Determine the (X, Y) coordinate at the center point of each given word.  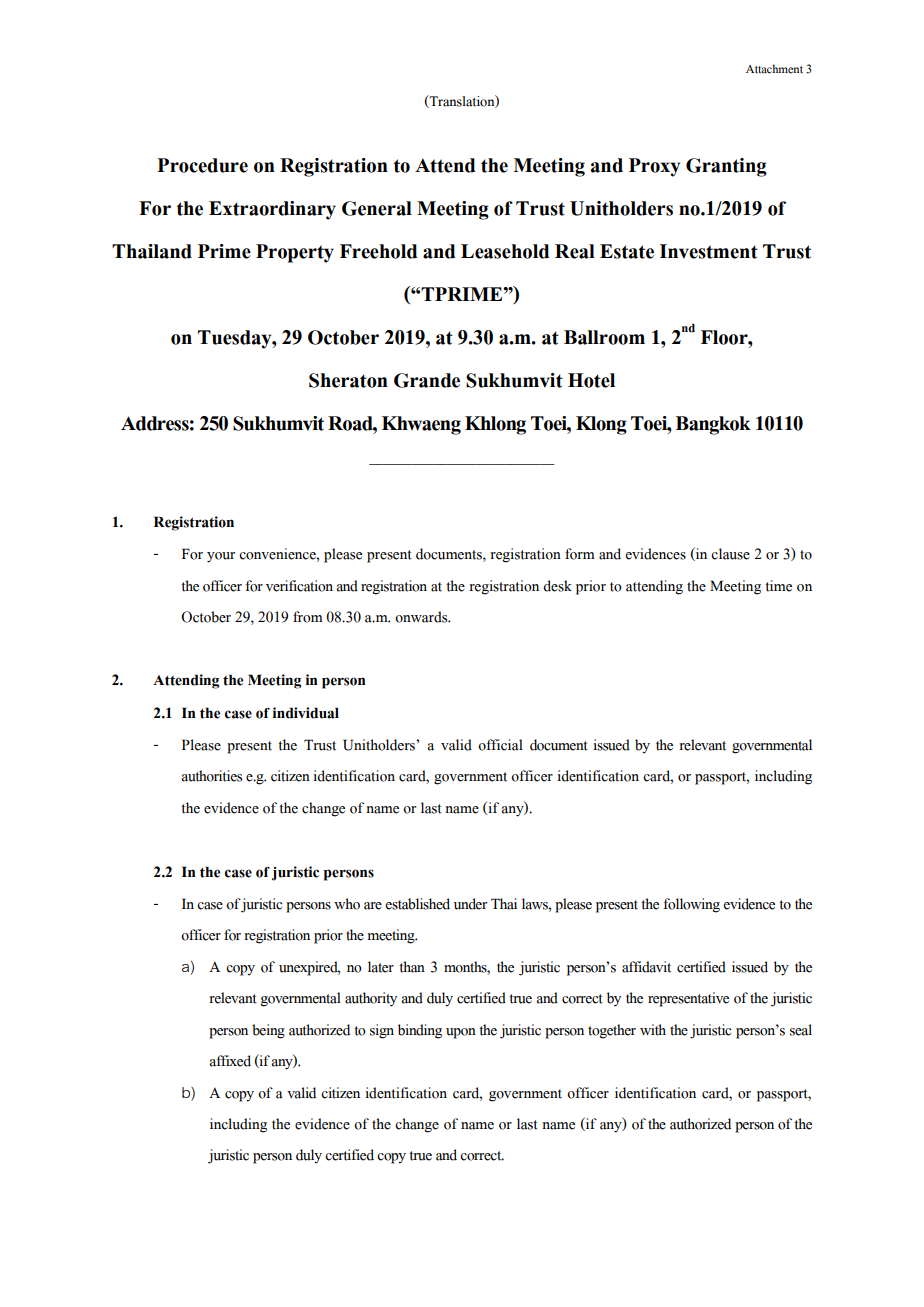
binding (420, 1031)
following (692, 905)
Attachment (774, 69)
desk (557, 586)
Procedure (202, 165)
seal (801, 1030)
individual (306, 713)
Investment (709, 251)
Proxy (654, 167)
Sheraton (348, 380)
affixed (230, 1061)
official (500, 745)
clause (730, 554)
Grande (427, 380)
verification (299, 586)
